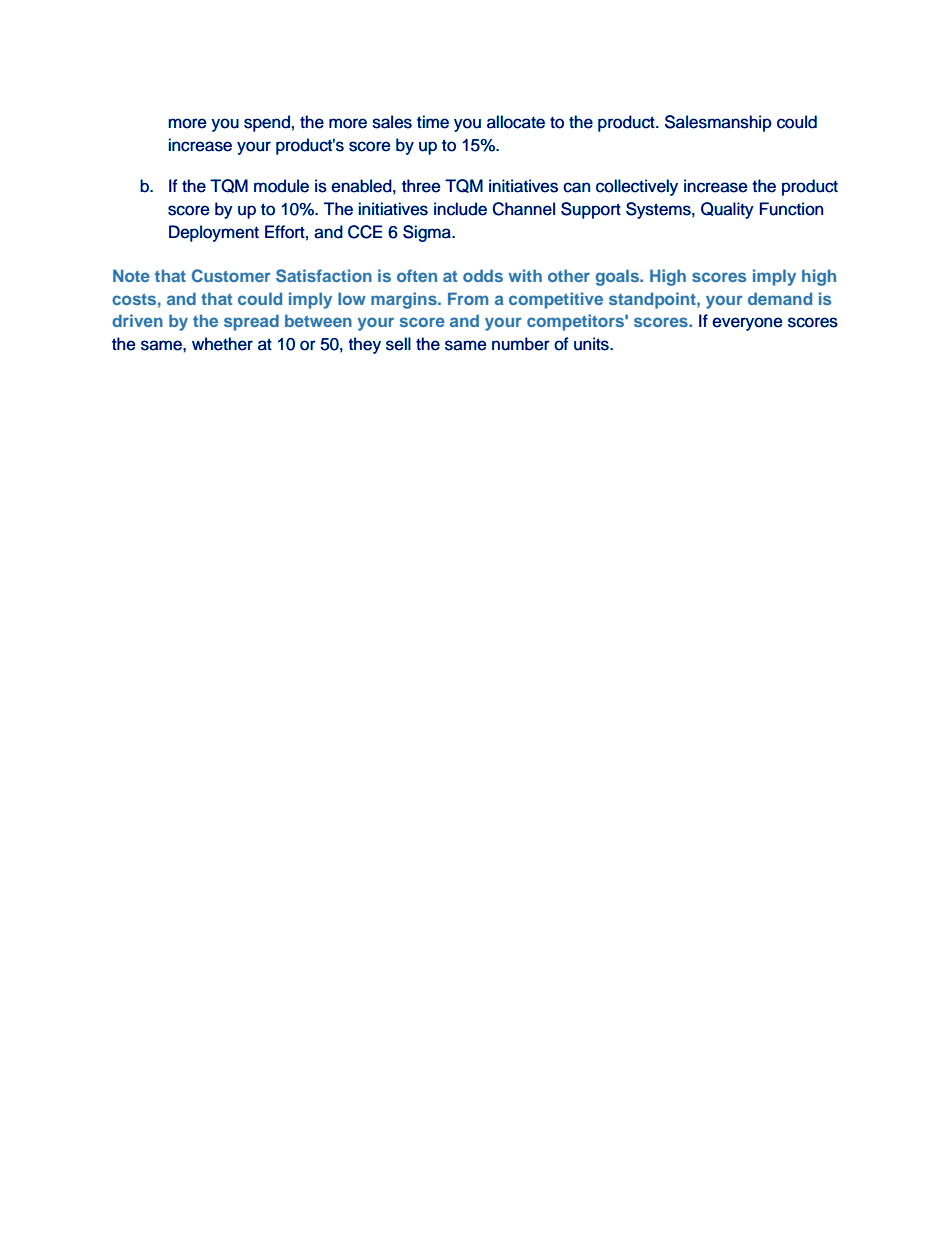 The image size is (952, 1233). I want to click on whether, so click(222, 344).
